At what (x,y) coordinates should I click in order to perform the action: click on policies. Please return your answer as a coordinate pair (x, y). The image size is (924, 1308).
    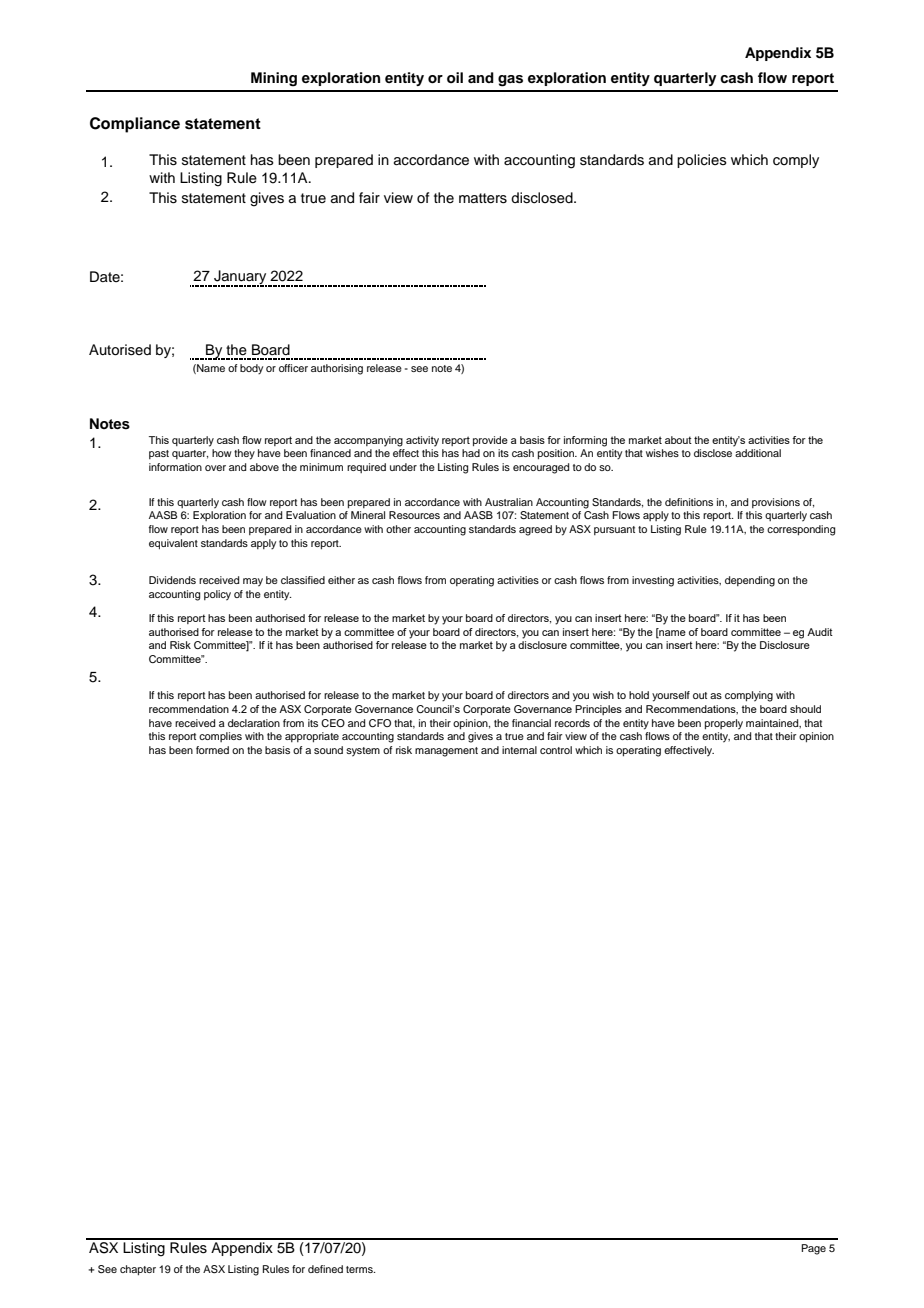
    Looking at the image, I should click on (702, 161).
